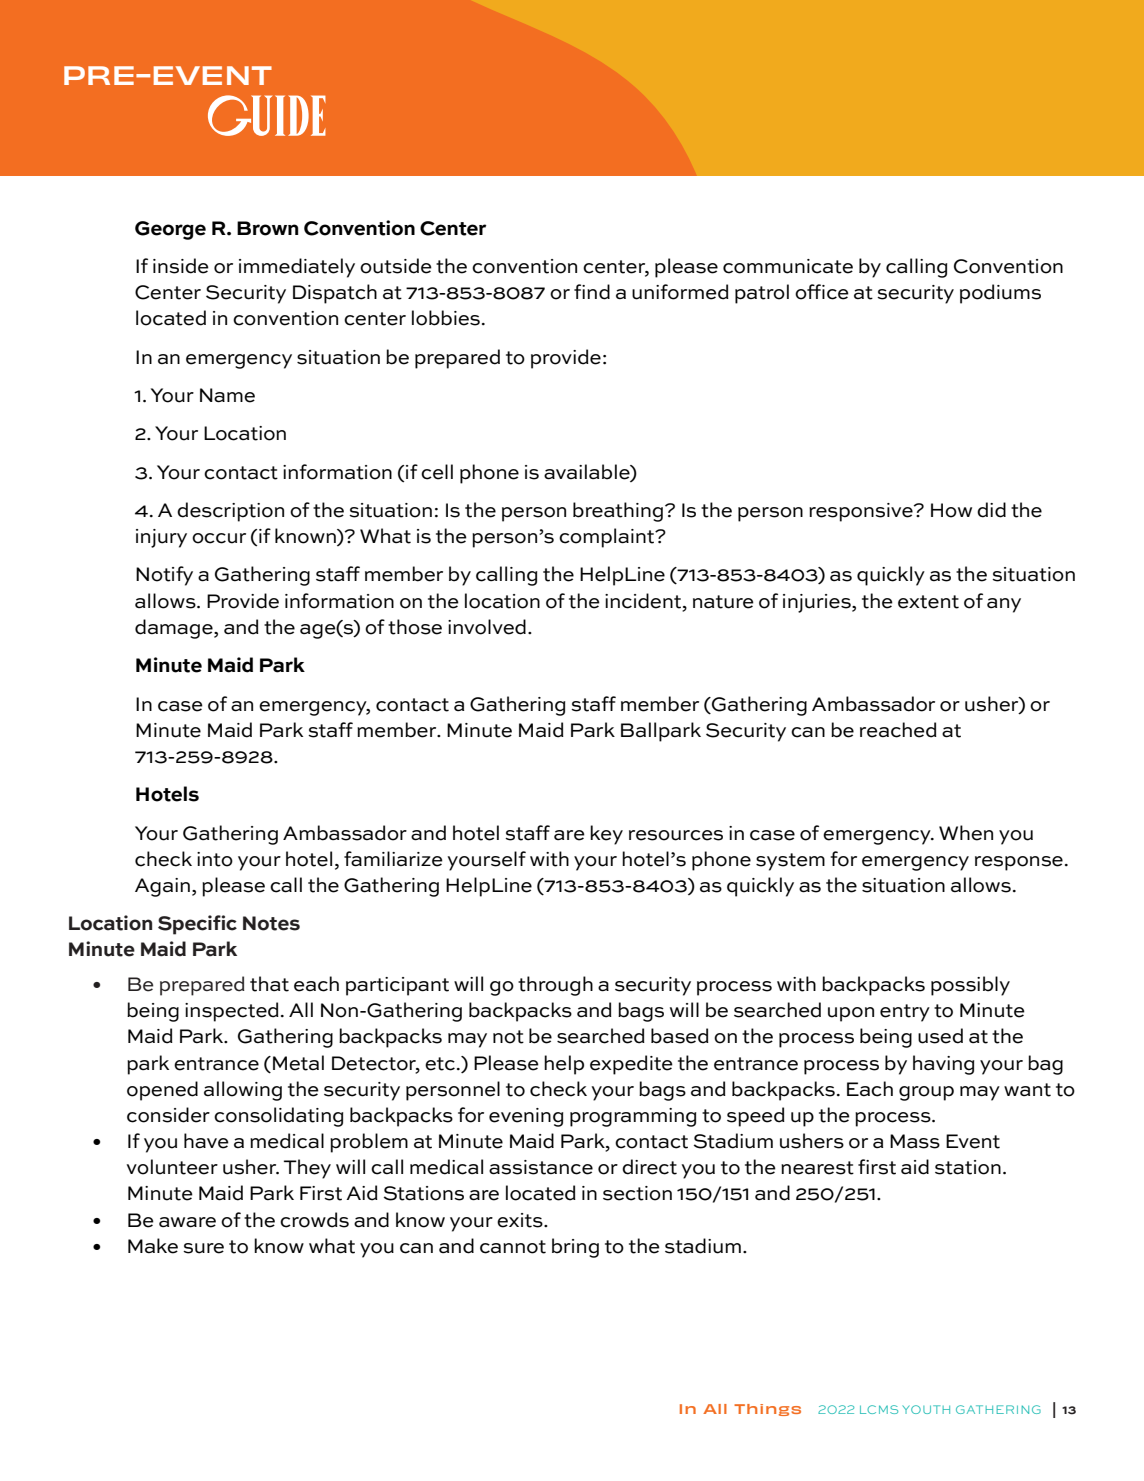 The image size is (1144, 1481). I want to click on sure, so click(203, 1248).
